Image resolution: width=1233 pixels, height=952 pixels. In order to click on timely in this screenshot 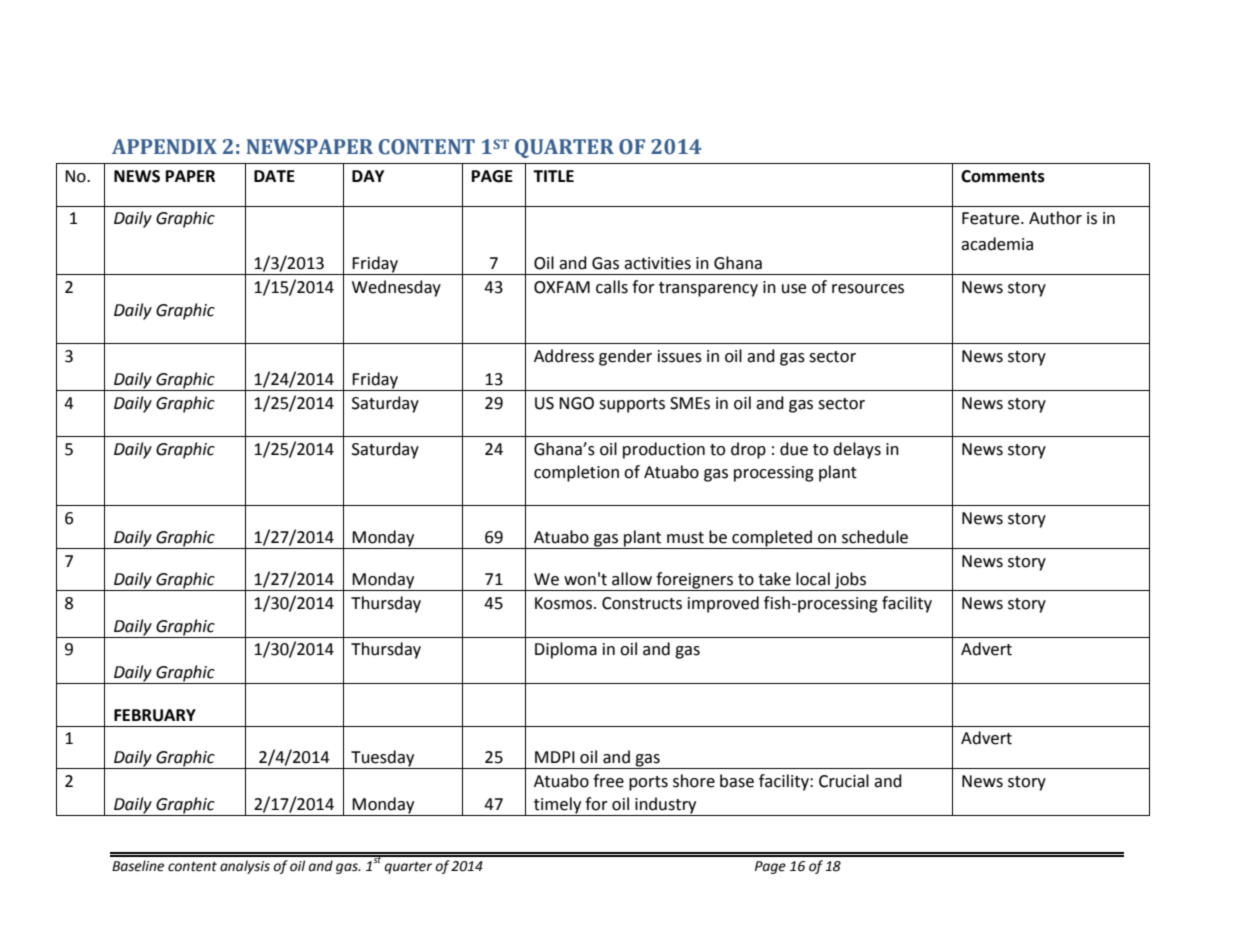, I will do `click(557, 805)`.
